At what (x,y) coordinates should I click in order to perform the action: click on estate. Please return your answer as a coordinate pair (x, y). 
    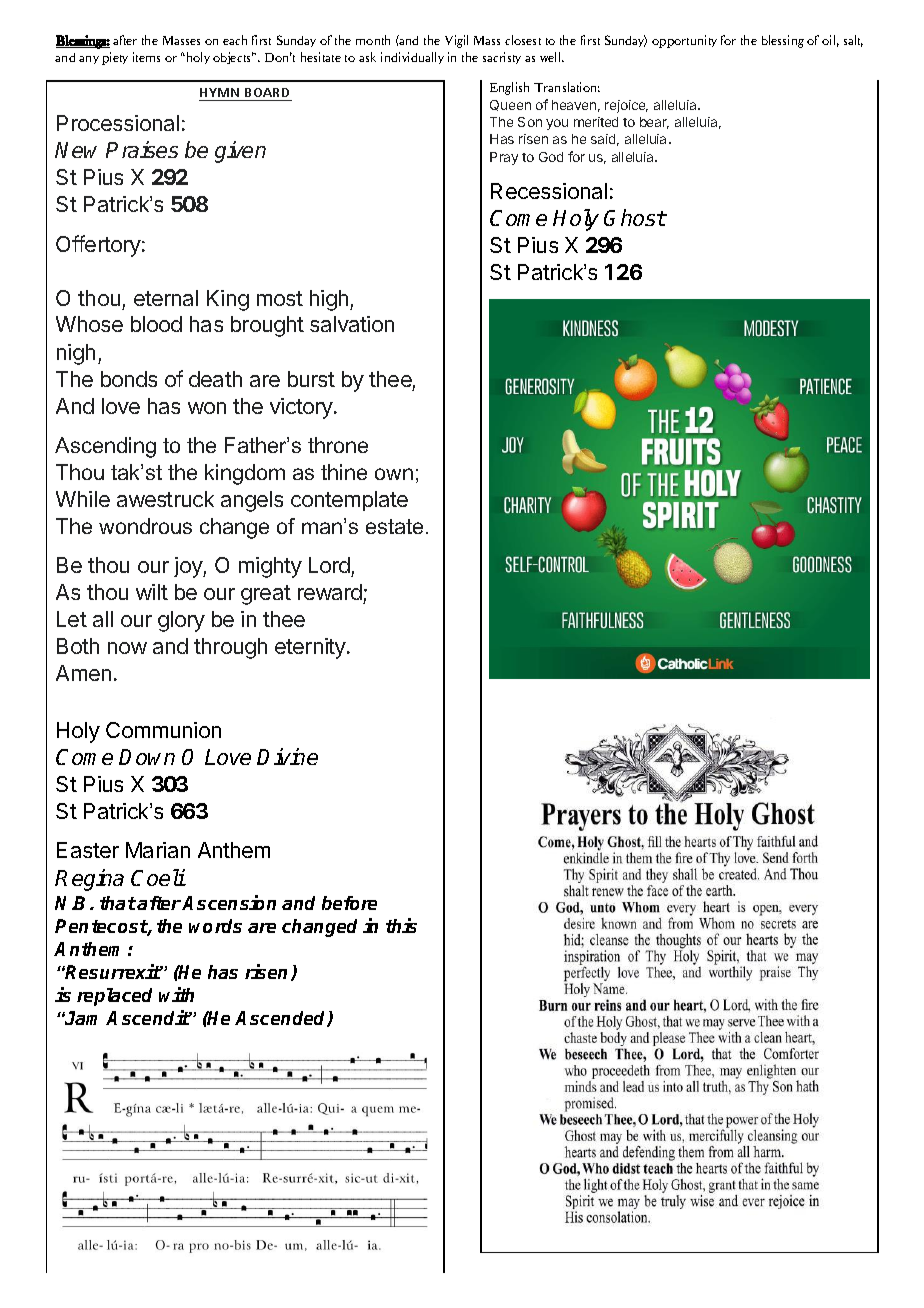
    Looking at the image, I should click on (394, 526).
